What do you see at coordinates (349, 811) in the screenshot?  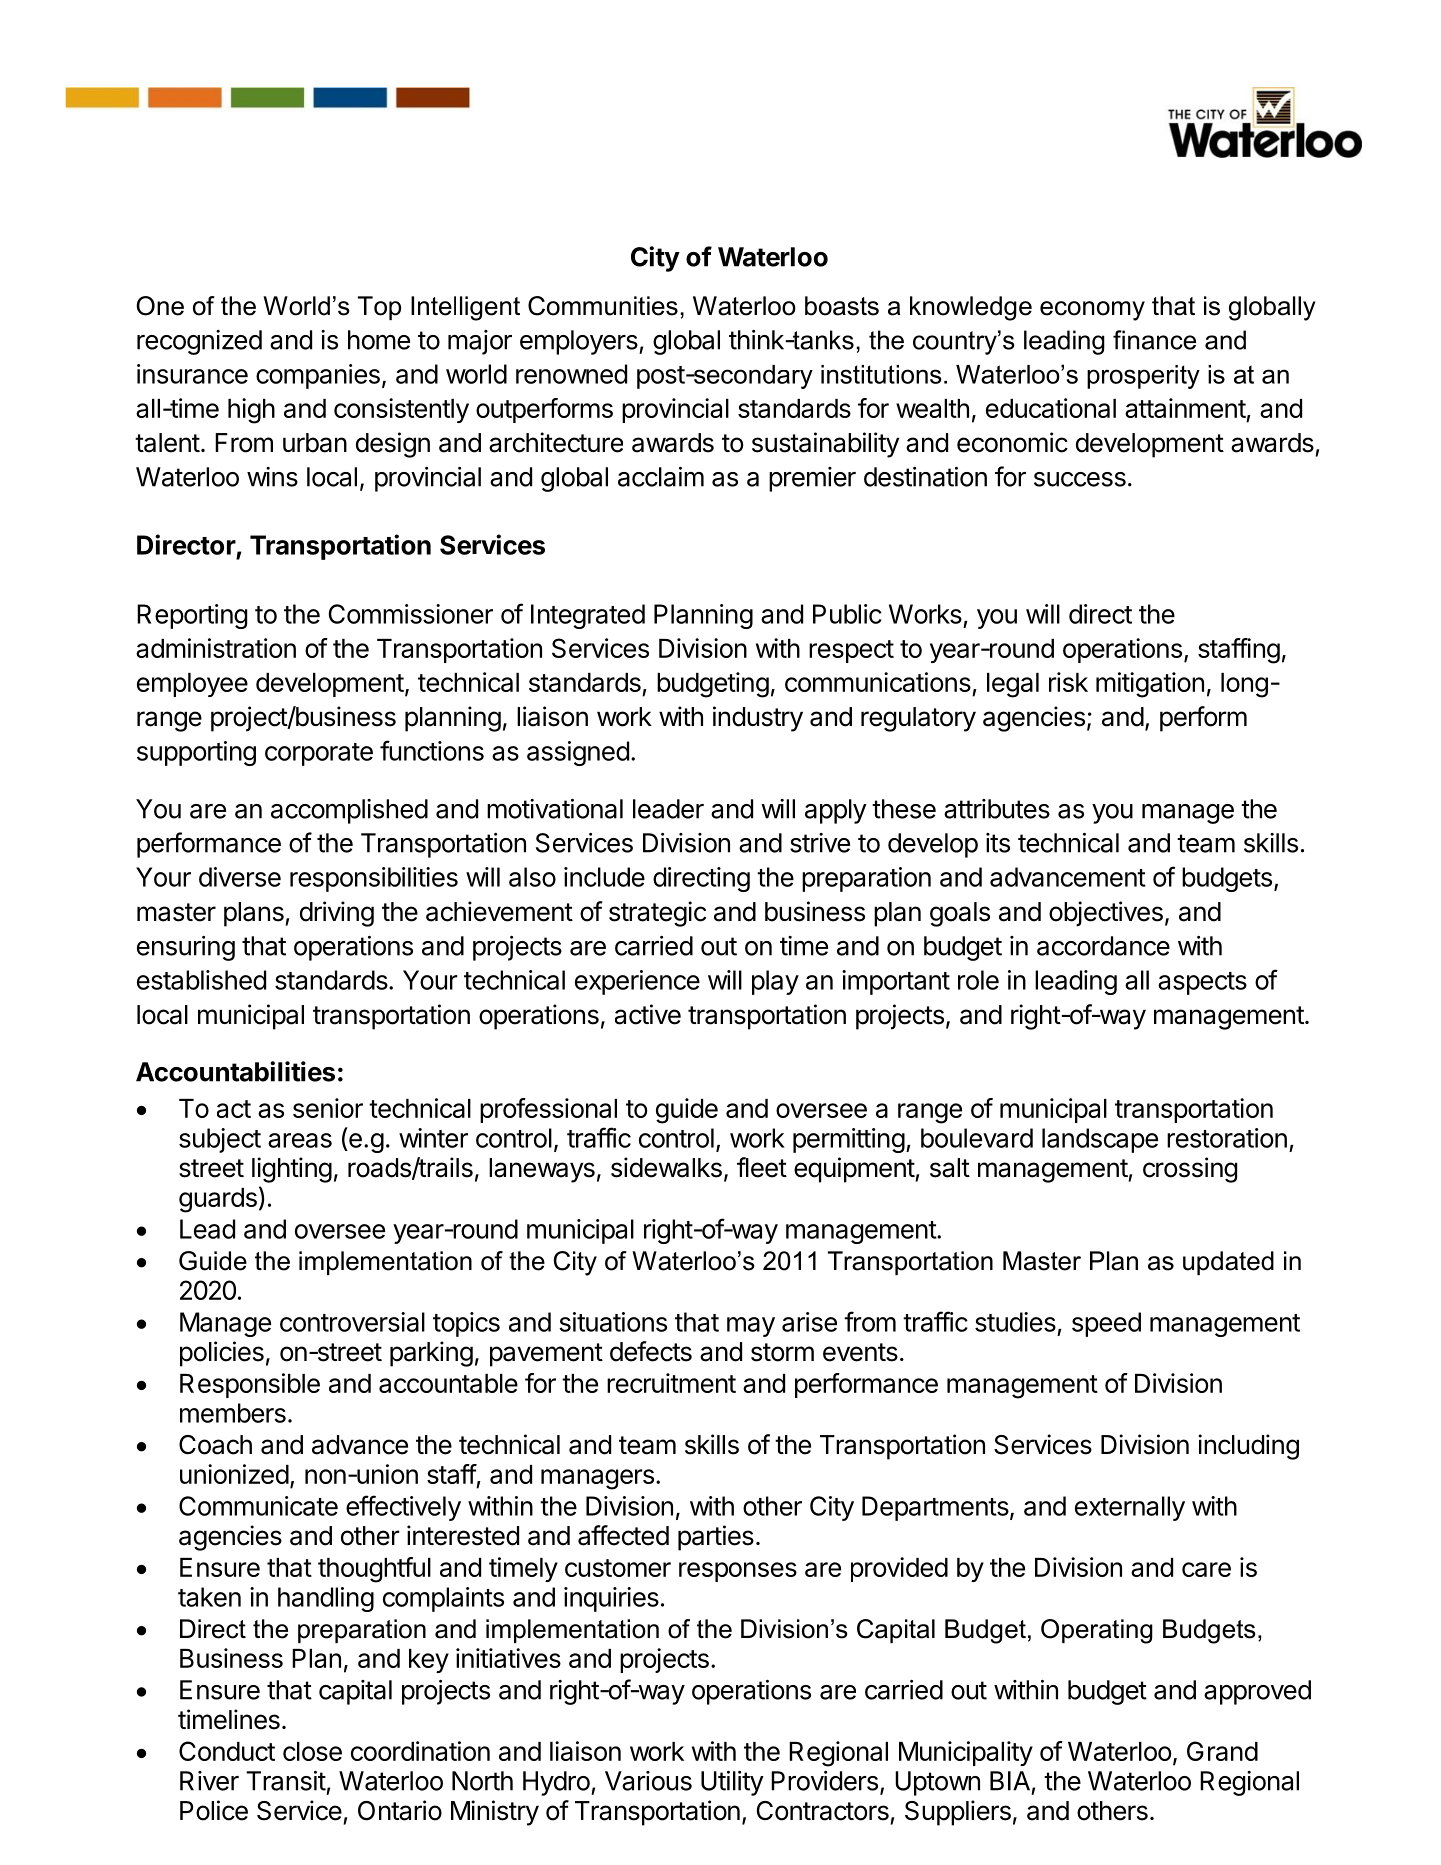 I see `accomplished` at bounding box center [349, 811].
